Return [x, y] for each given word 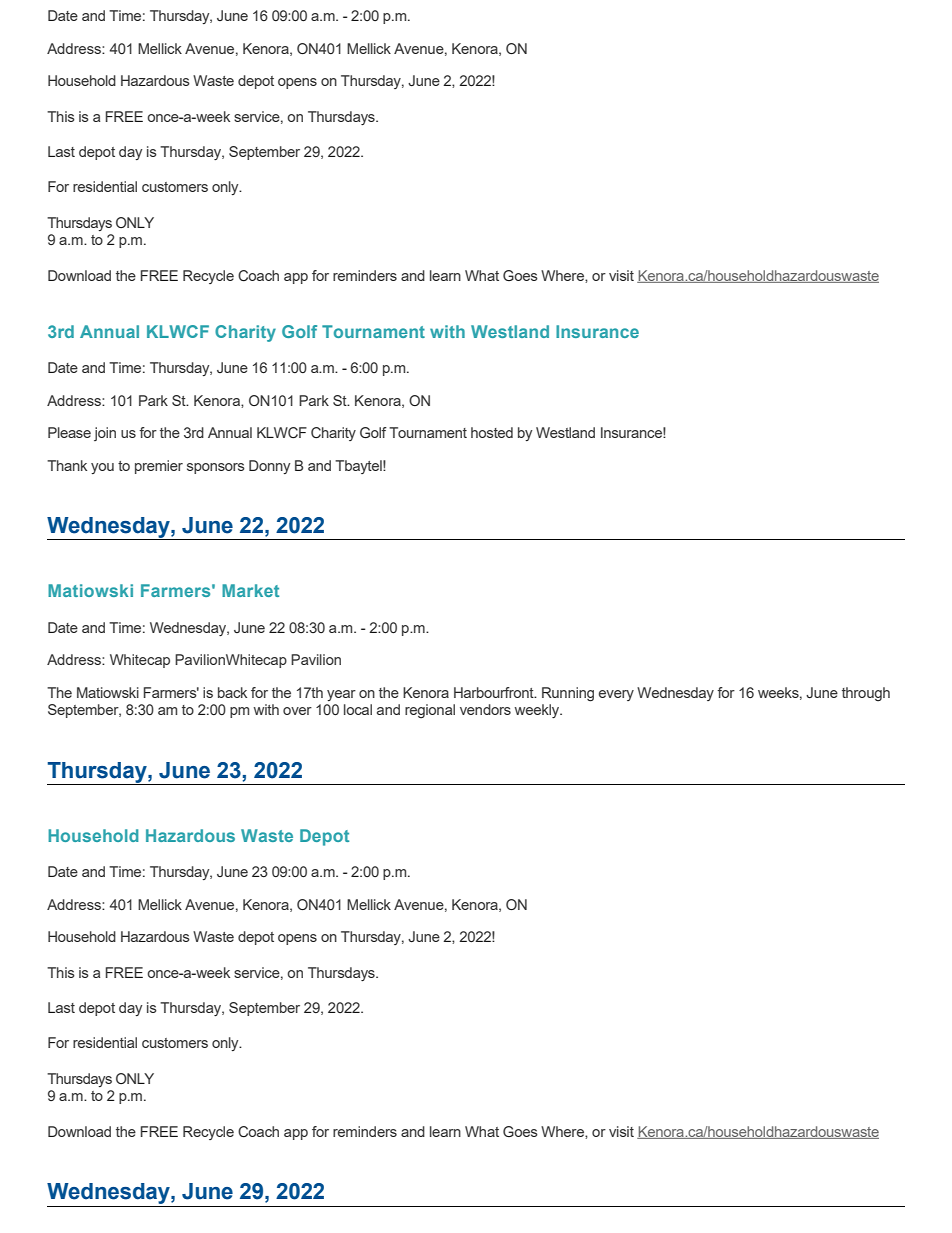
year [341, 695]
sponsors [216, 468]
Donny [269, 467]
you [102, 468]
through [866, 694]
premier [159, 467]
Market [250, 590]
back [232, 692]
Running [568, 694]
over [297, 711]
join [105, 434]
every [616, 695]
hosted [492, 432]
